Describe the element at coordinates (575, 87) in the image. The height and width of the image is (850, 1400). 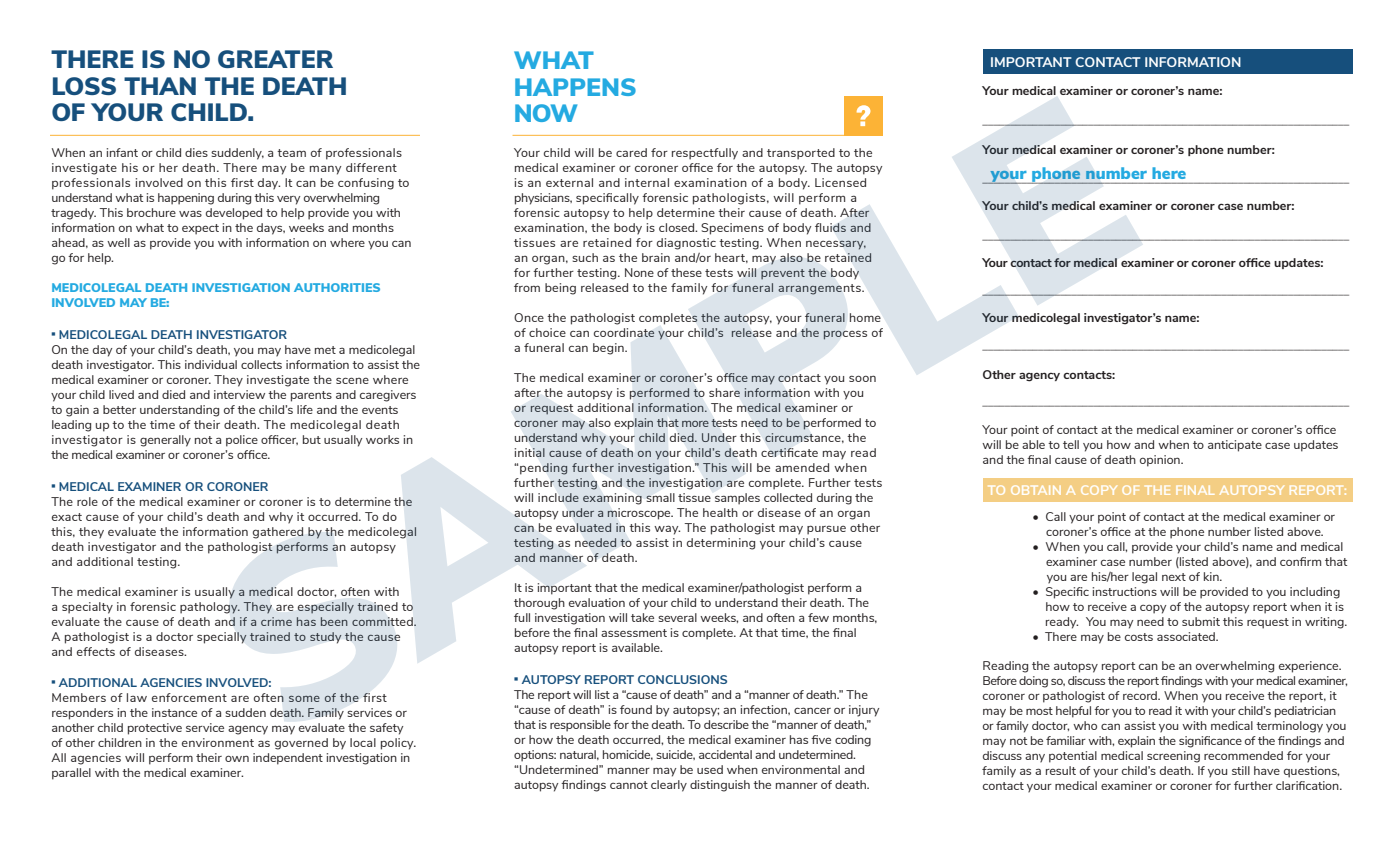
I see `HAPPENS` at that location.
